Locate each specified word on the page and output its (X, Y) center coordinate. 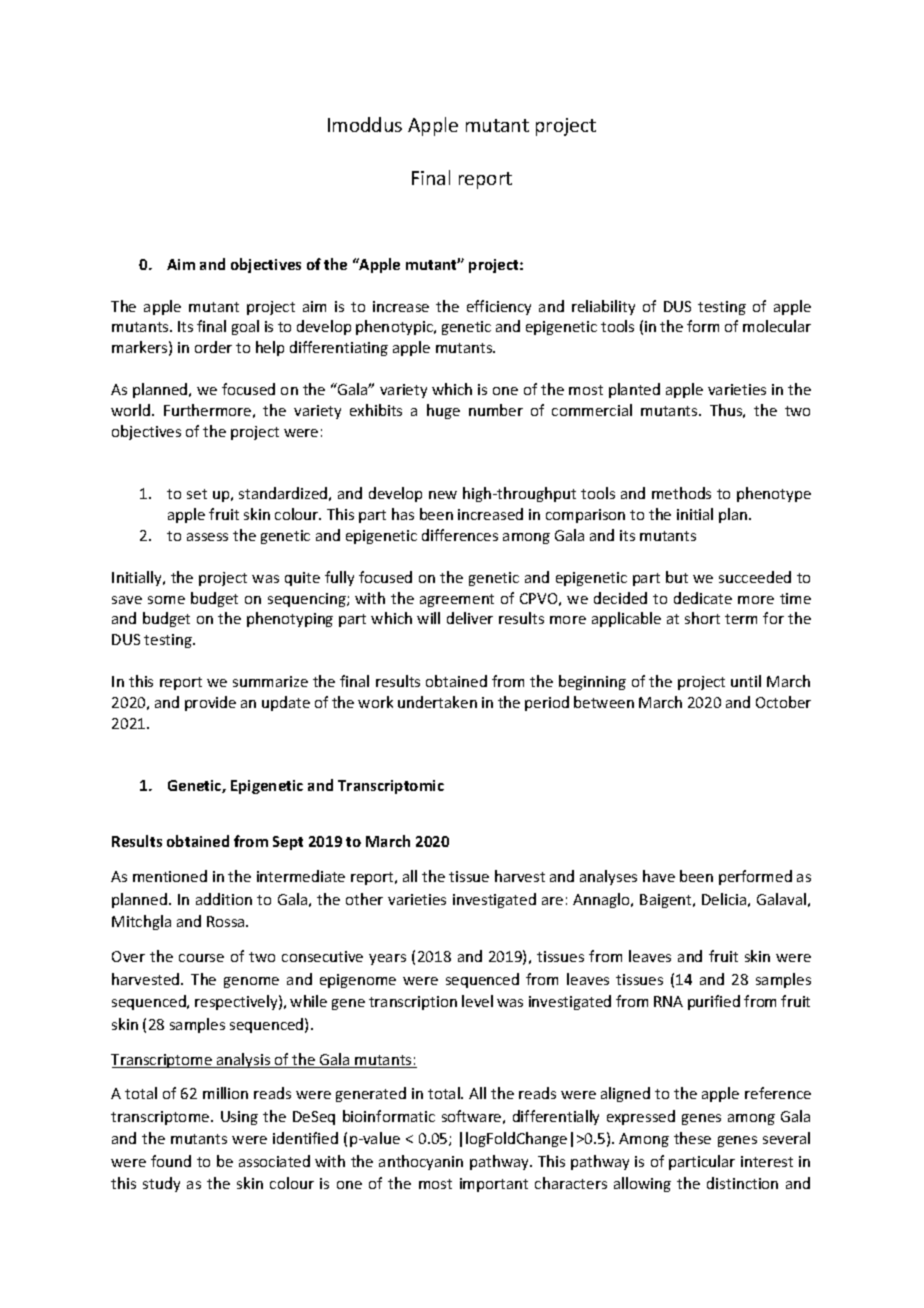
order (213, 347)
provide (210, 703)
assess (207, 537)
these (692, 1138)
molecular (777, 326)
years (387, 959)
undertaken (437, 702)
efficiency (499, 307)
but (677, 577)
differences (460, 535)
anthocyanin (421, 1162)
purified (714, 1002)
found (171, 1161)
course (201, 958)
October (783, 702)
